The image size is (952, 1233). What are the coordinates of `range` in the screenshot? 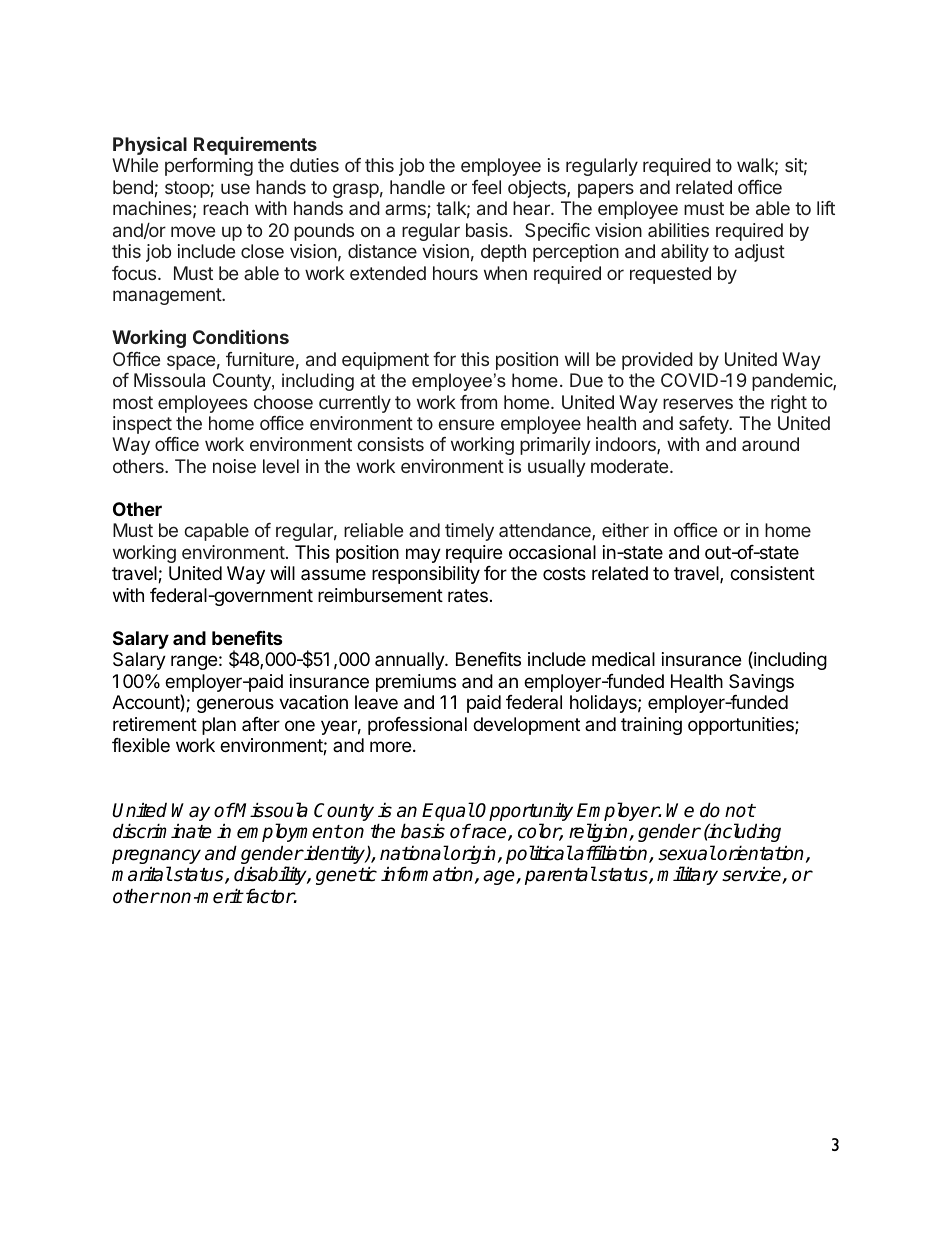 It's located at (194, 662).
